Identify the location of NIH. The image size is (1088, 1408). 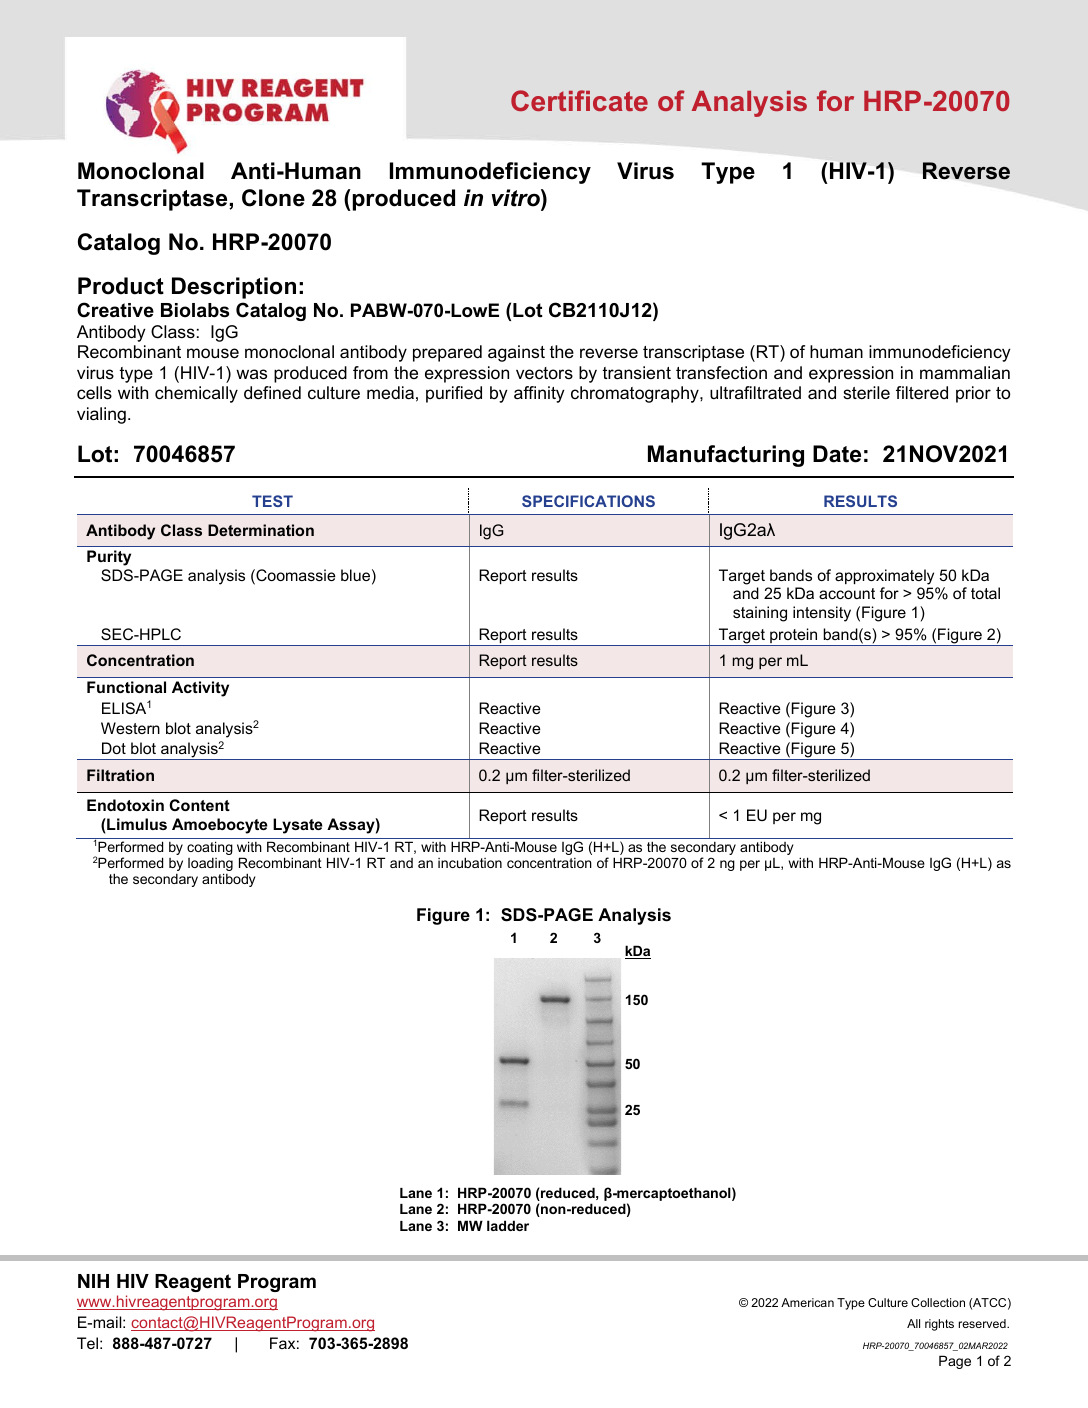
(93, 1281).
